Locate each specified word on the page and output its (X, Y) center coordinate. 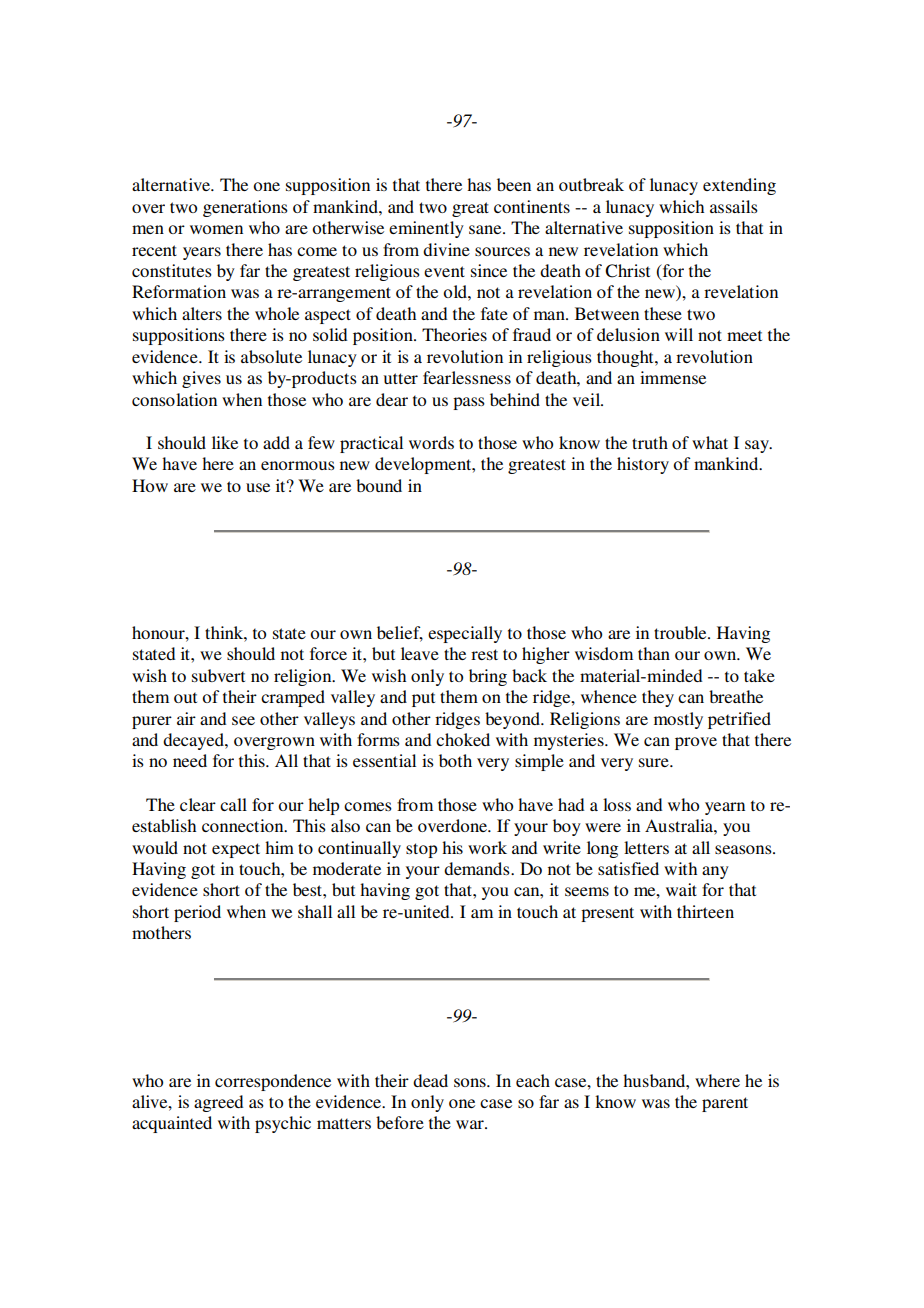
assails (734, 206)
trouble (681, 632)
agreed (218, 1103)
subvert (218, 675)
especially (465, 634)
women (216, 229)
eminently (426, 229)
